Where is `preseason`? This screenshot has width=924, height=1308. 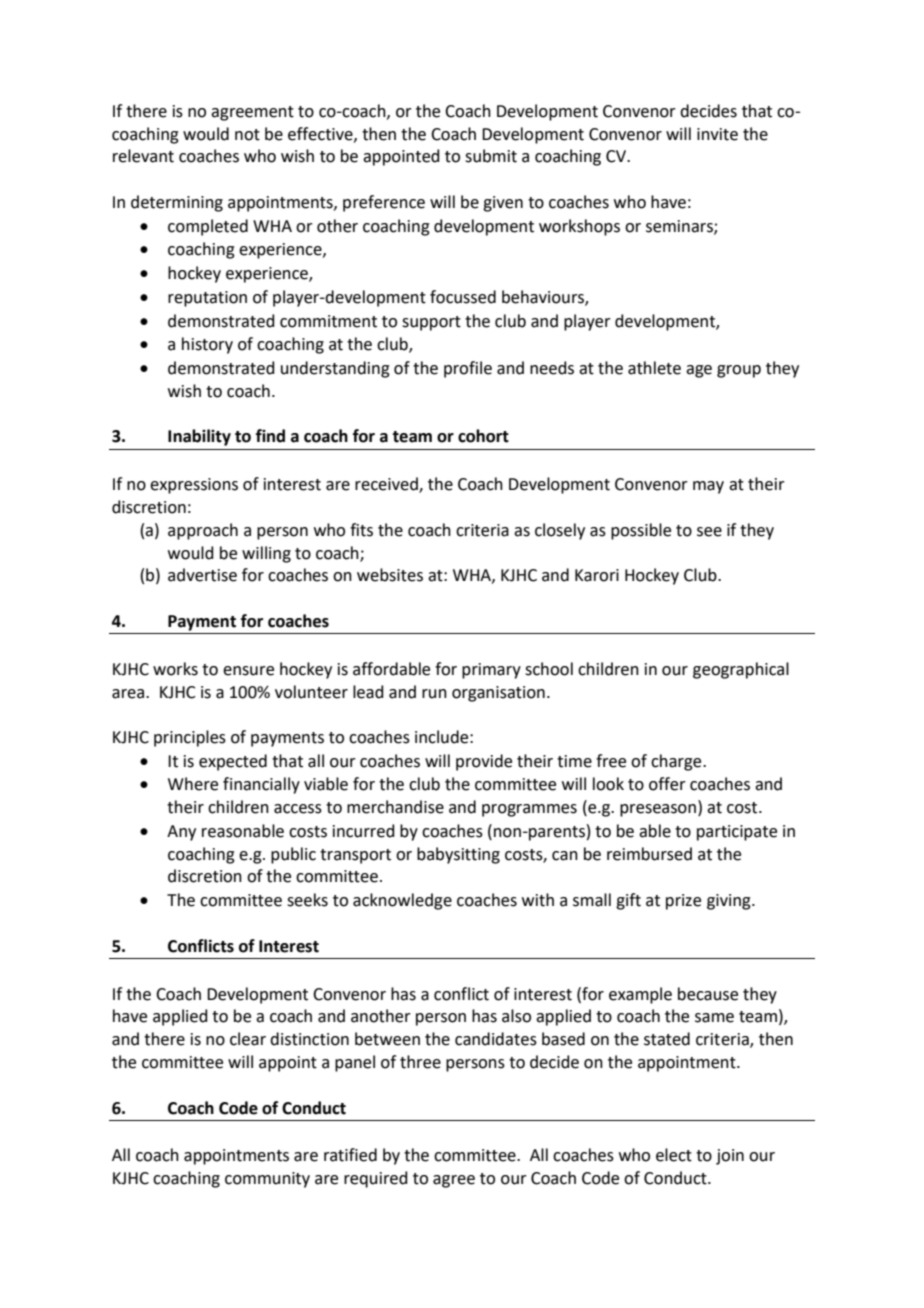
preseason is located at coordinates (658, 810).
